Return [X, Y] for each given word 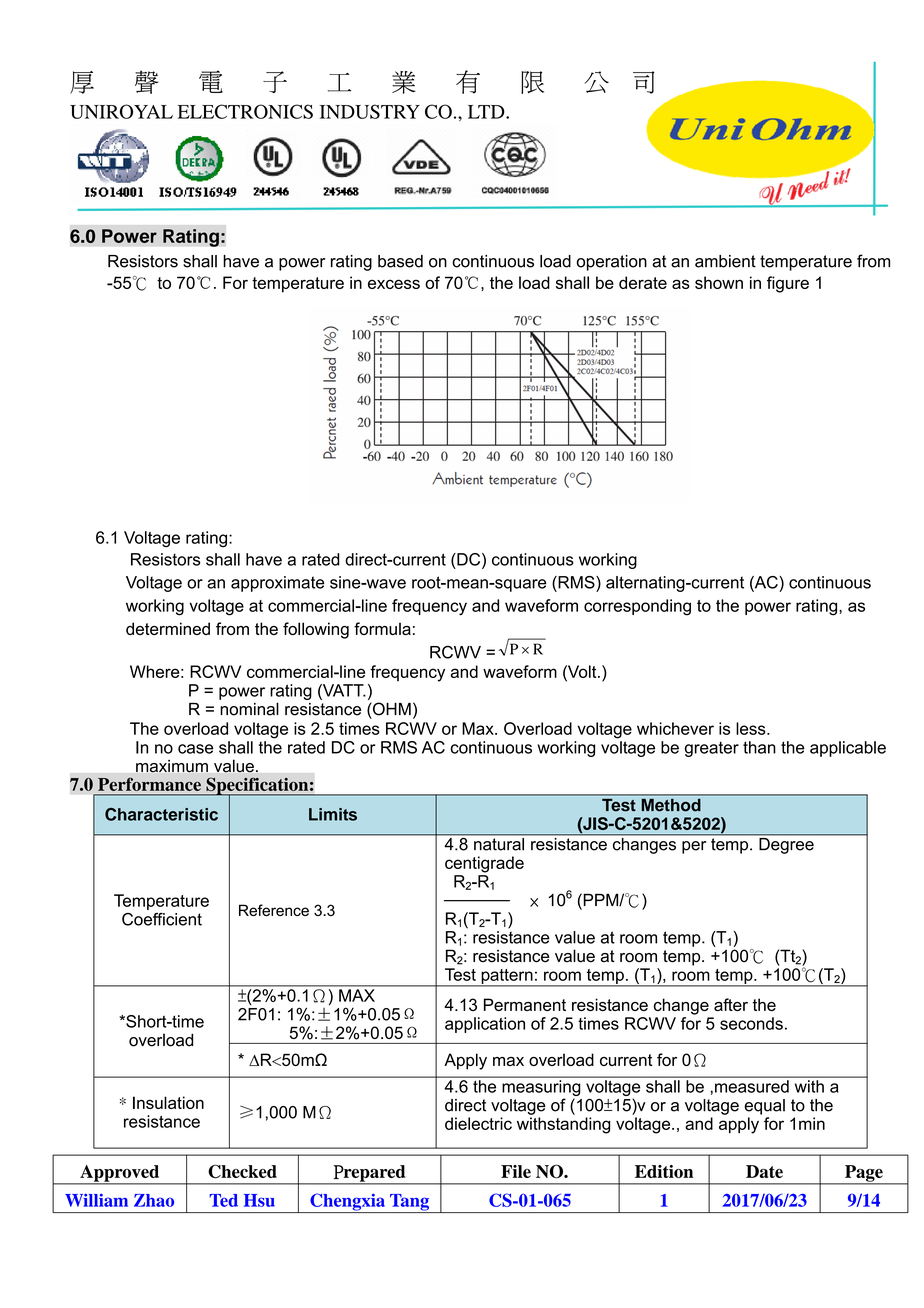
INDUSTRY [370, 111]
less [752, 728]
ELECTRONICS [245, 111]
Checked [242, 1171]
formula [382, 628]
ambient [725, 261]
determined [168, 628]
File [516, 1171]
